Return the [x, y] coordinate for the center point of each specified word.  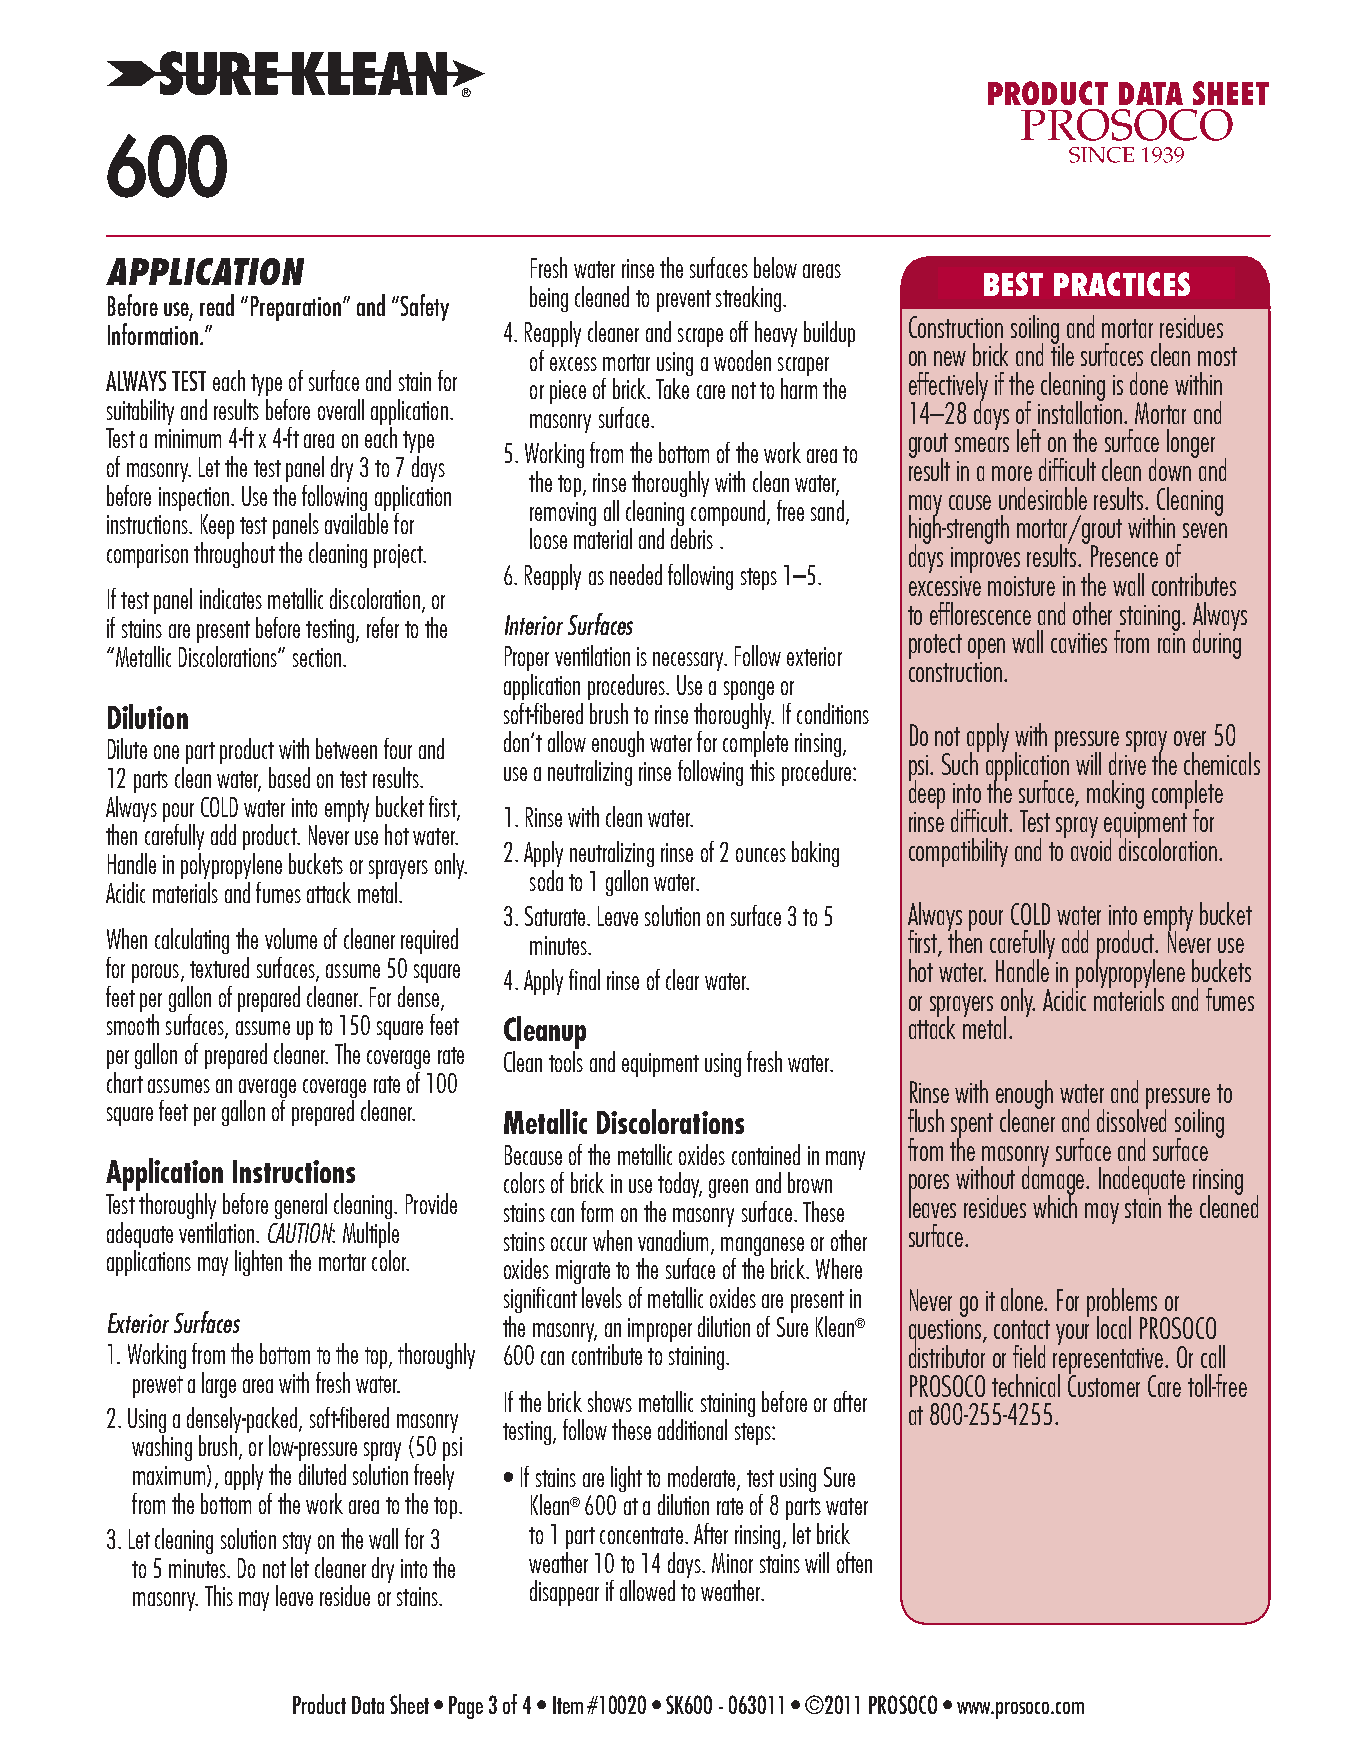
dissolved [1131, 1119]
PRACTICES [1122, 284]
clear [682, 979]
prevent [684, 301]
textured [219, 967]
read [217, 305]
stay [297, 1543]
